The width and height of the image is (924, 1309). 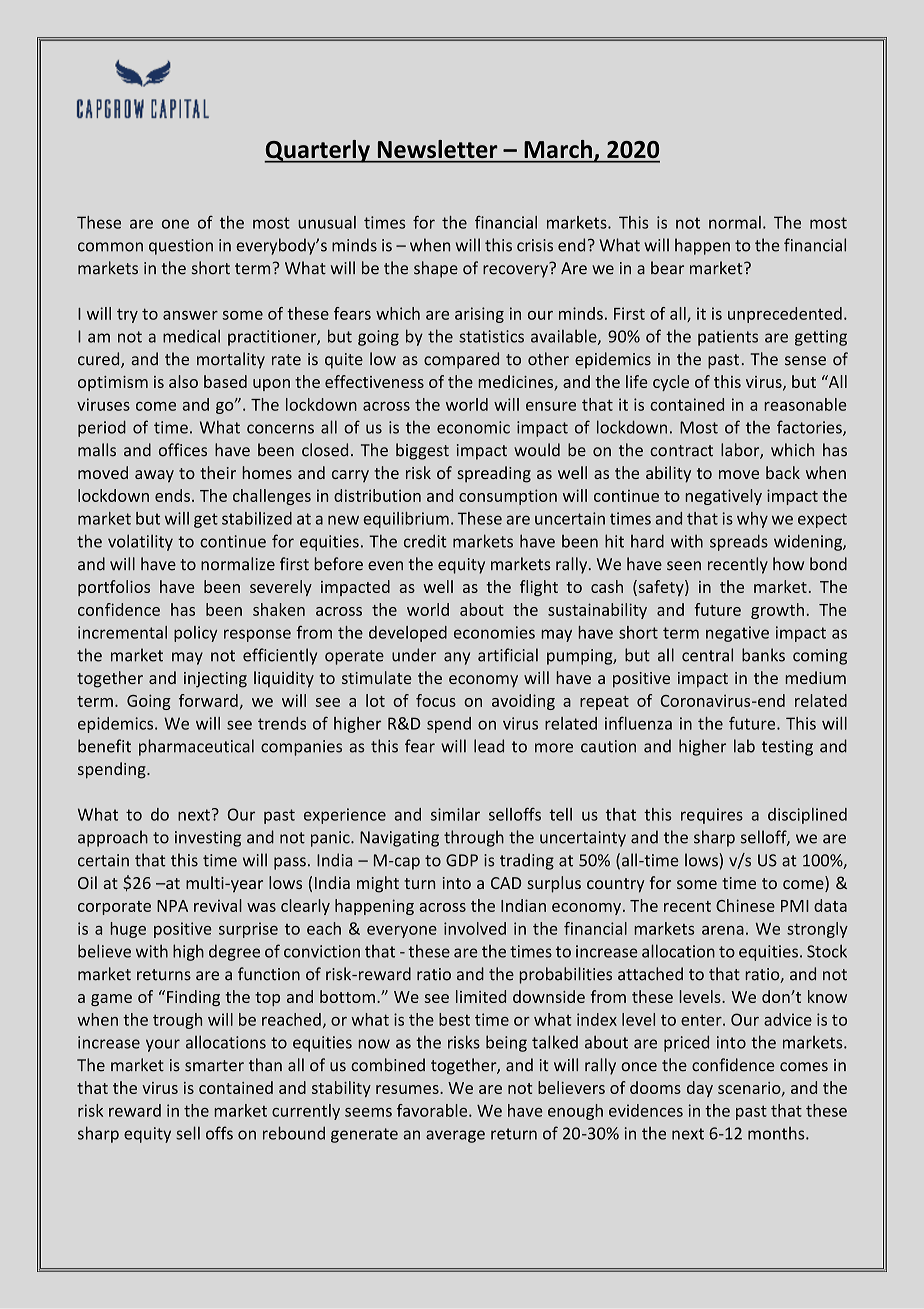 What do you see at coordinates (667, 268) in the image?
I see `bear` at bounding box center [667, 268].
